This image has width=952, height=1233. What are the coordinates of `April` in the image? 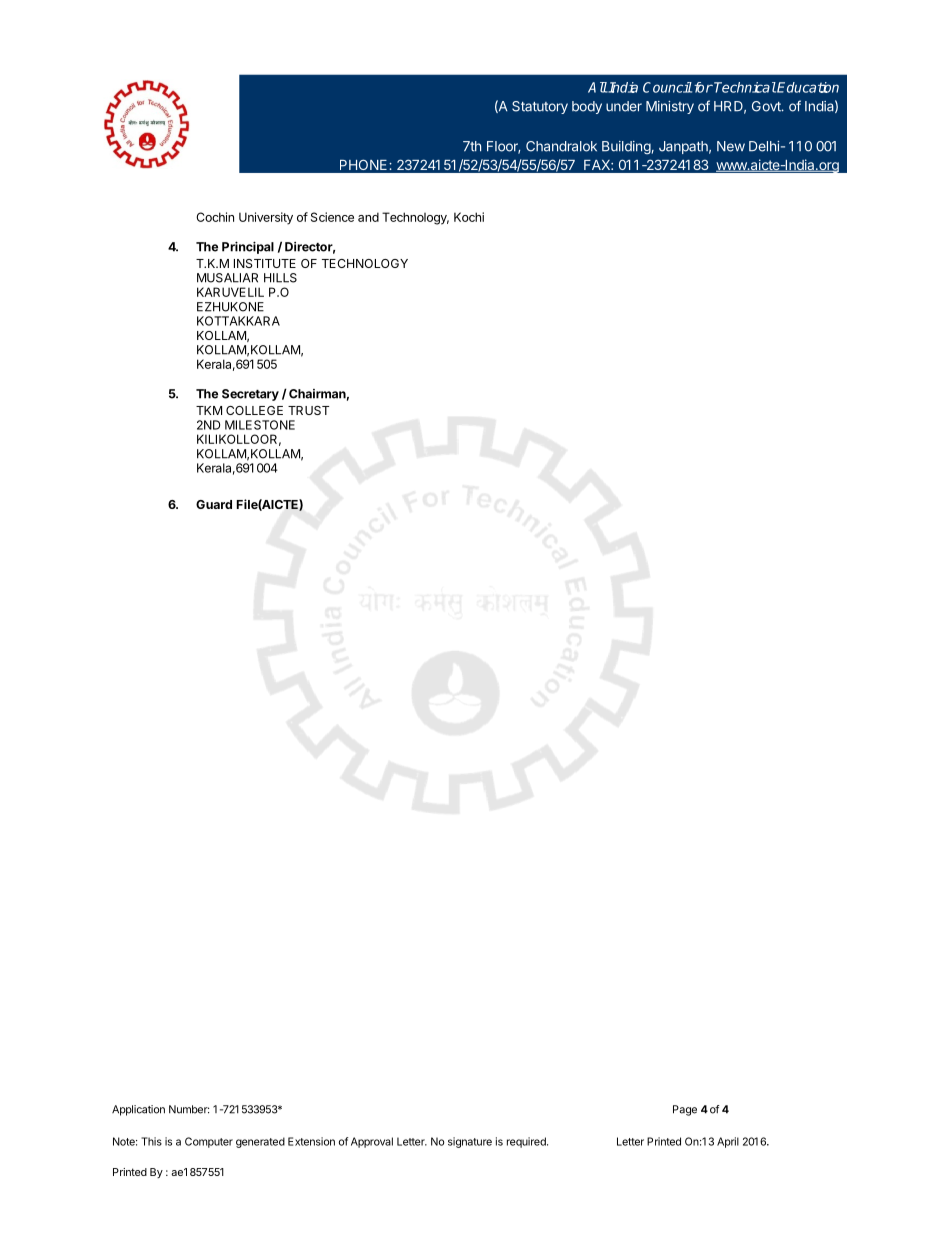 It's located at (728, 1142).
